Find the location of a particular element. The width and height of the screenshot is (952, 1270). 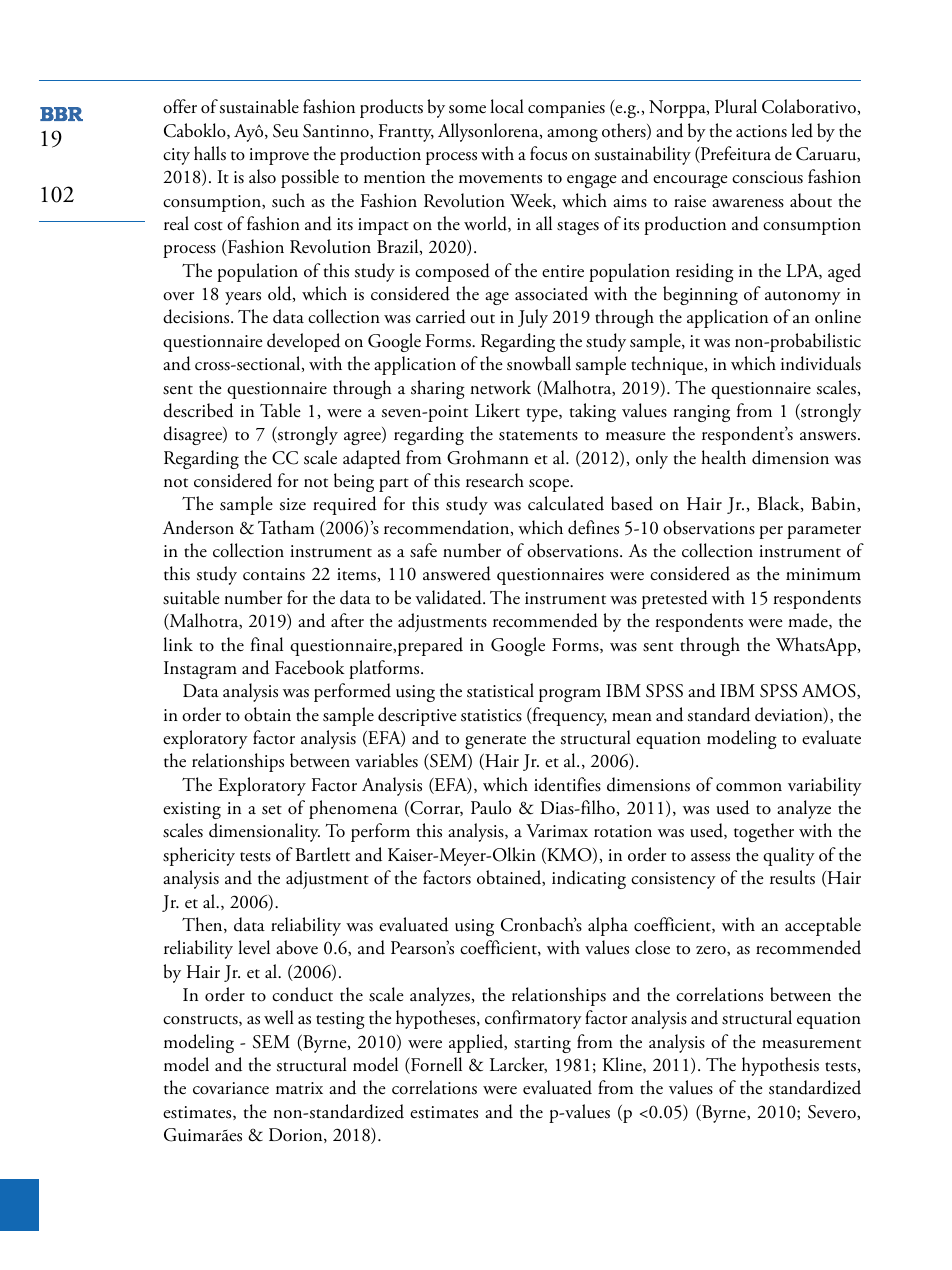

level is located at coordinates (254, 947).
